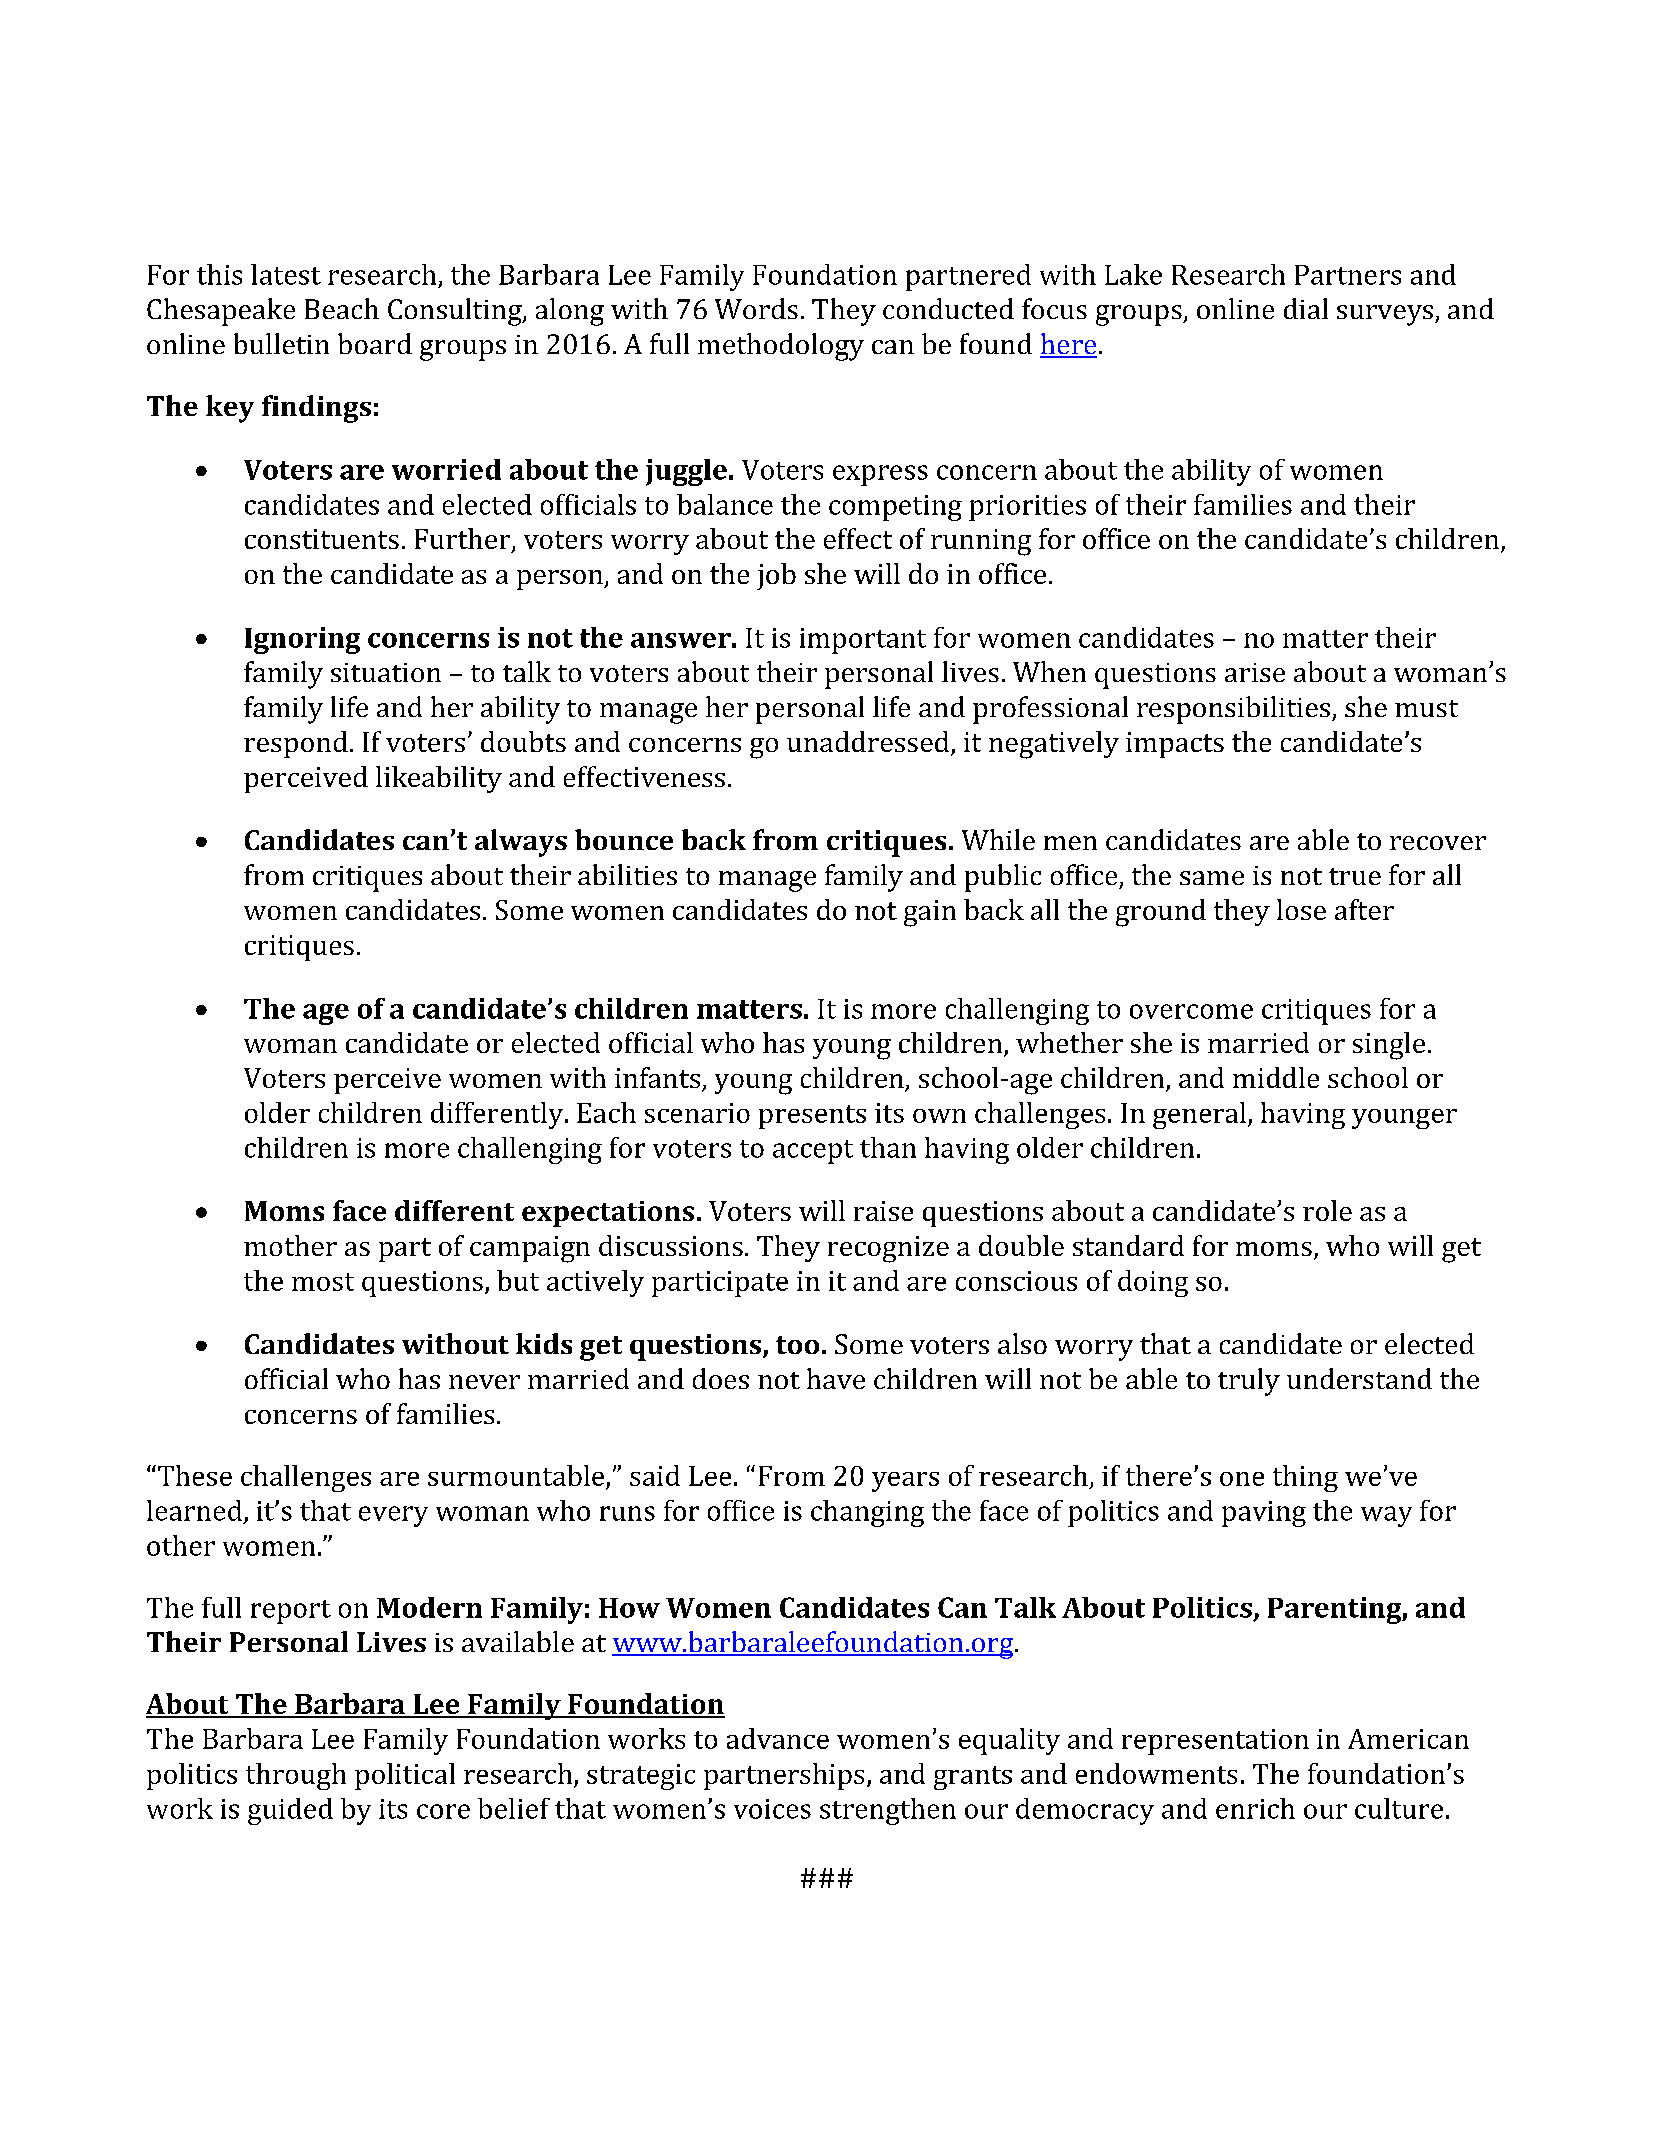 The height and width of the image is (2139, 1653). I want to click on true, so click(1355, 876).
